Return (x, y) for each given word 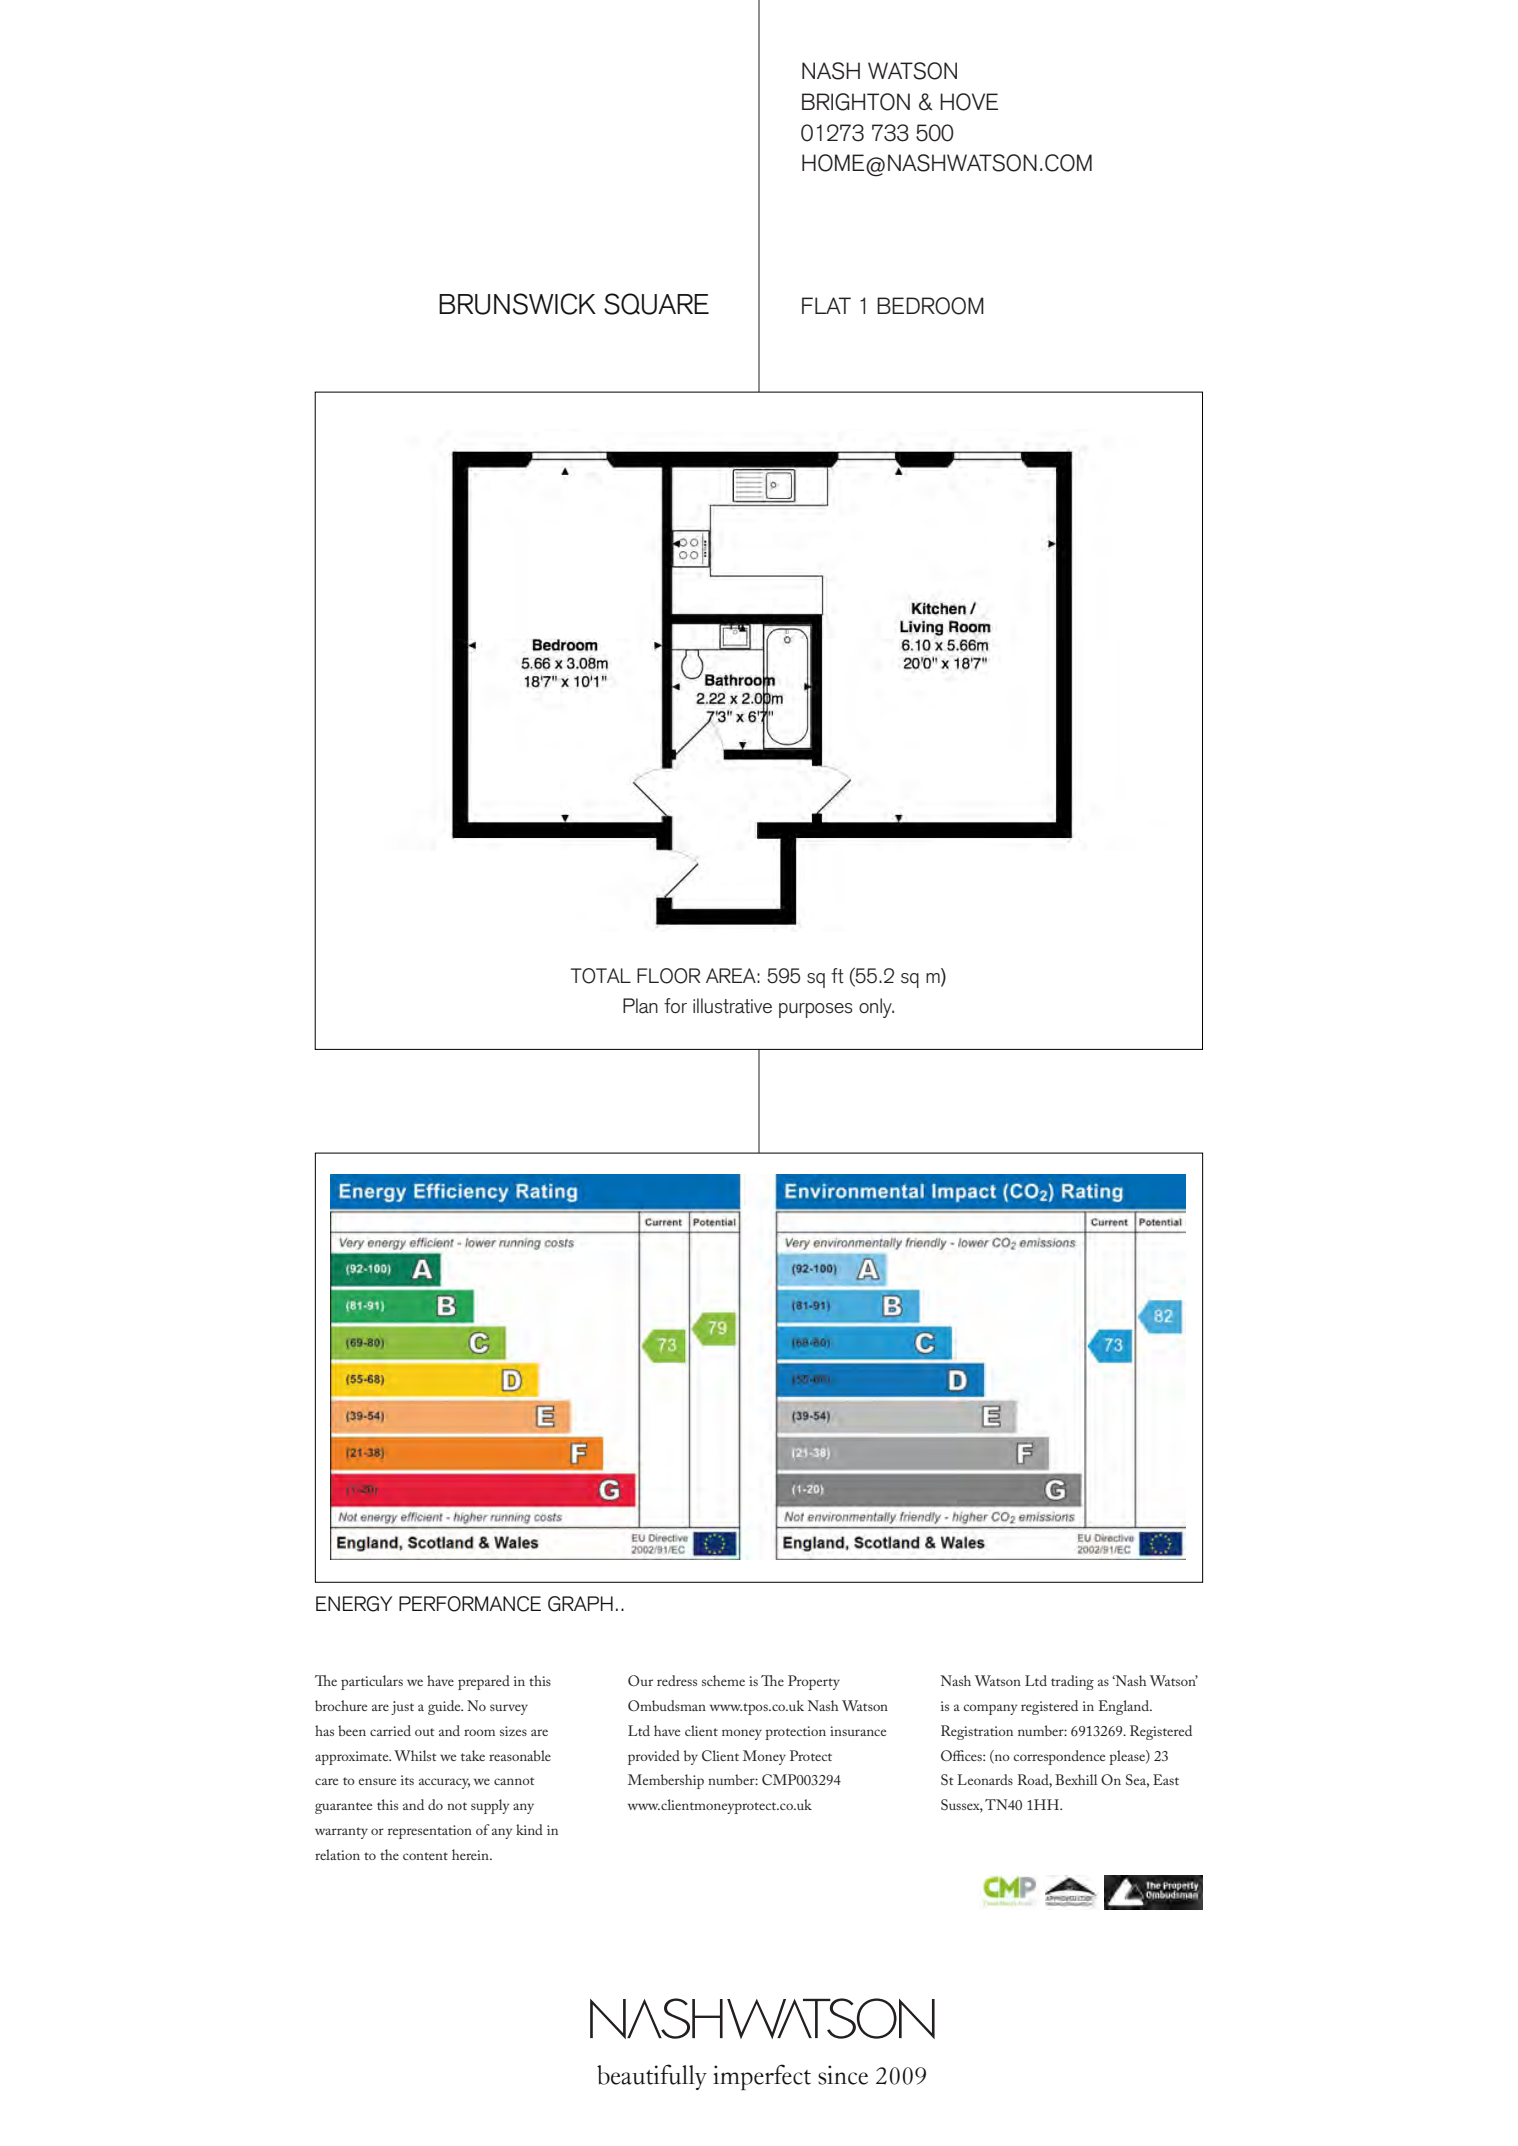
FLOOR (668, 976)
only (876, 1008)
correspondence (1059, 1757)
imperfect (762, 2077)
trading (1072, 1682)
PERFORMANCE (470, 1604)
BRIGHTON (856, 102)
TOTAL (601, 976)
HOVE (969, 102)
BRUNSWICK (517, 304)
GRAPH (580, 1604)
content (425, 1856)
